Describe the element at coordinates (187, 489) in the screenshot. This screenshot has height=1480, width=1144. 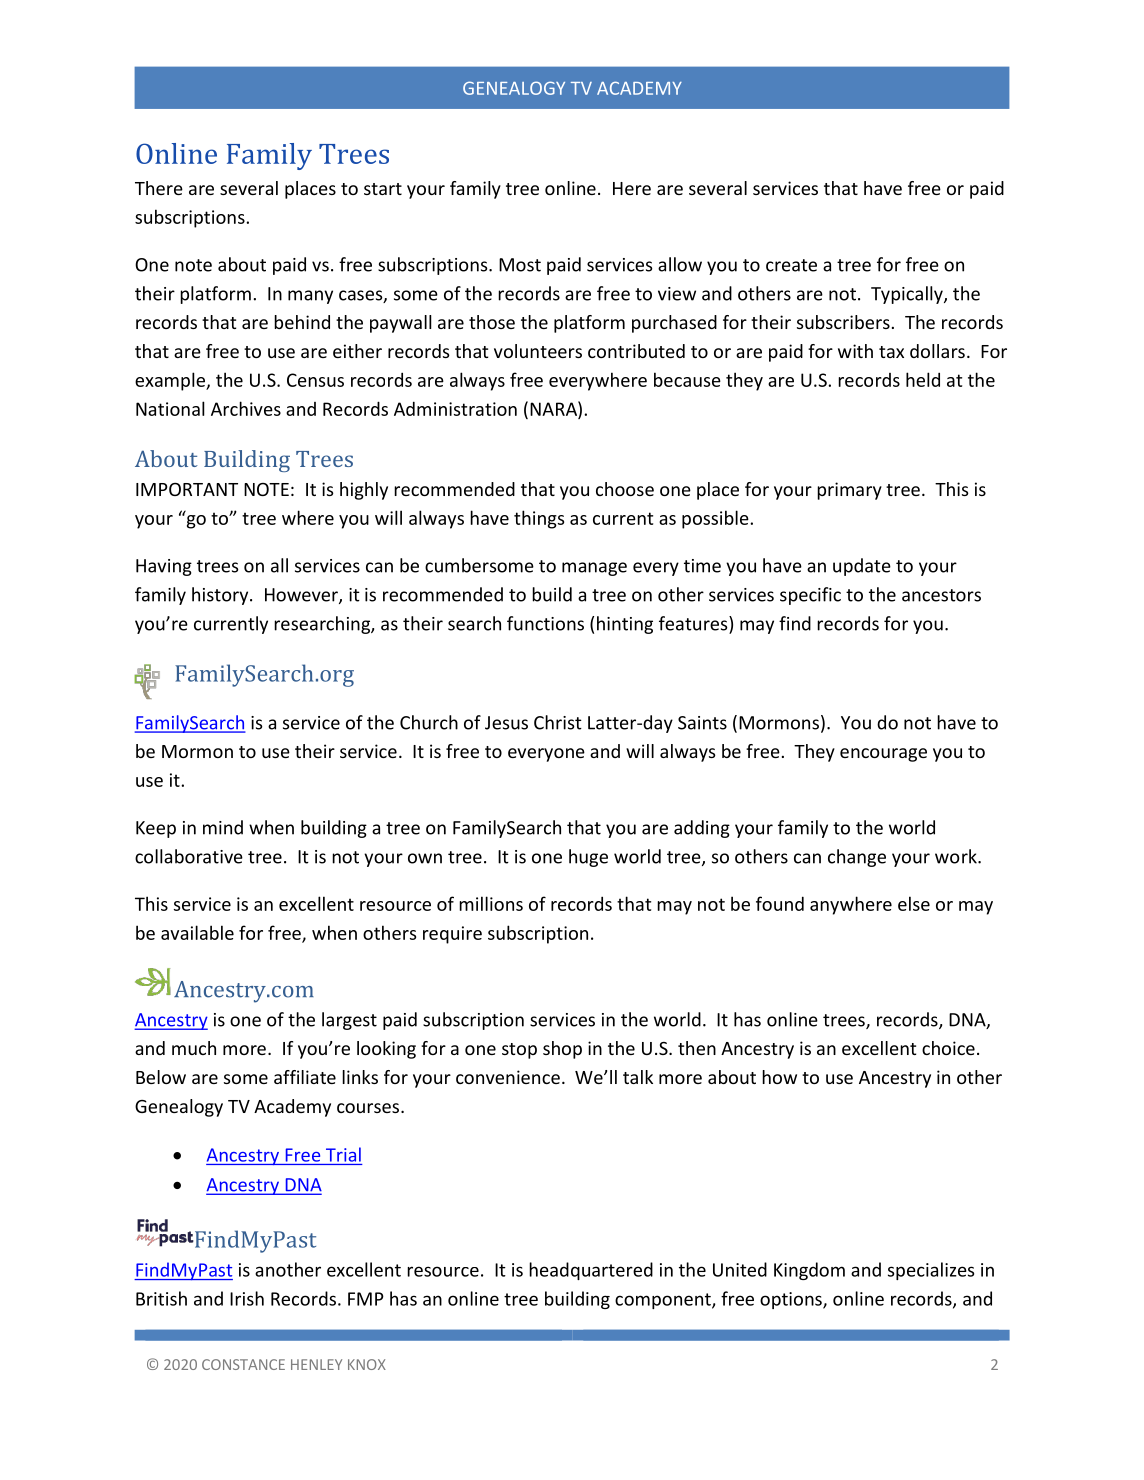
I see `IMPORTANT` at that location.
